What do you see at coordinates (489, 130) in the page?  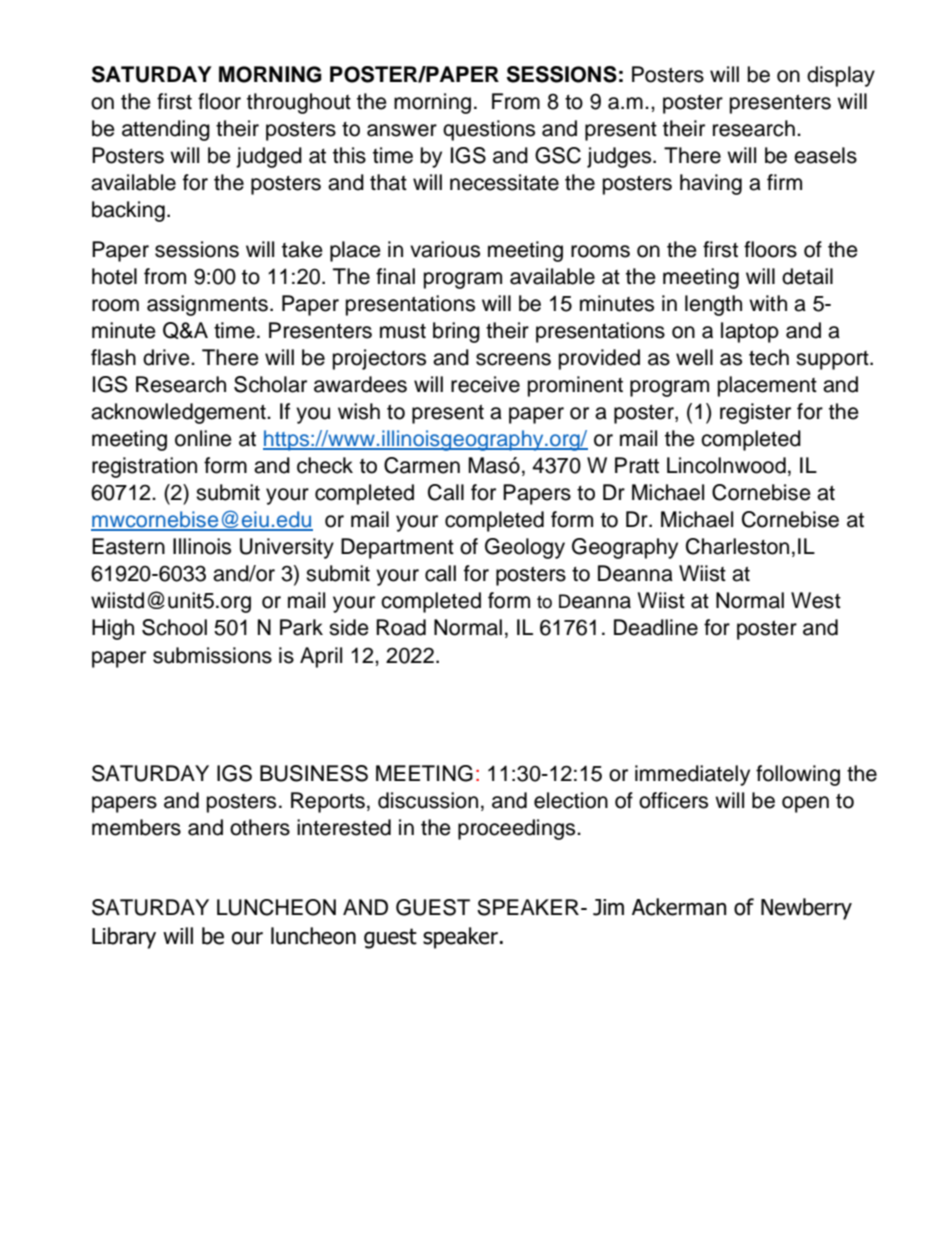 I see `questions` at bounding box center [489, 130].
